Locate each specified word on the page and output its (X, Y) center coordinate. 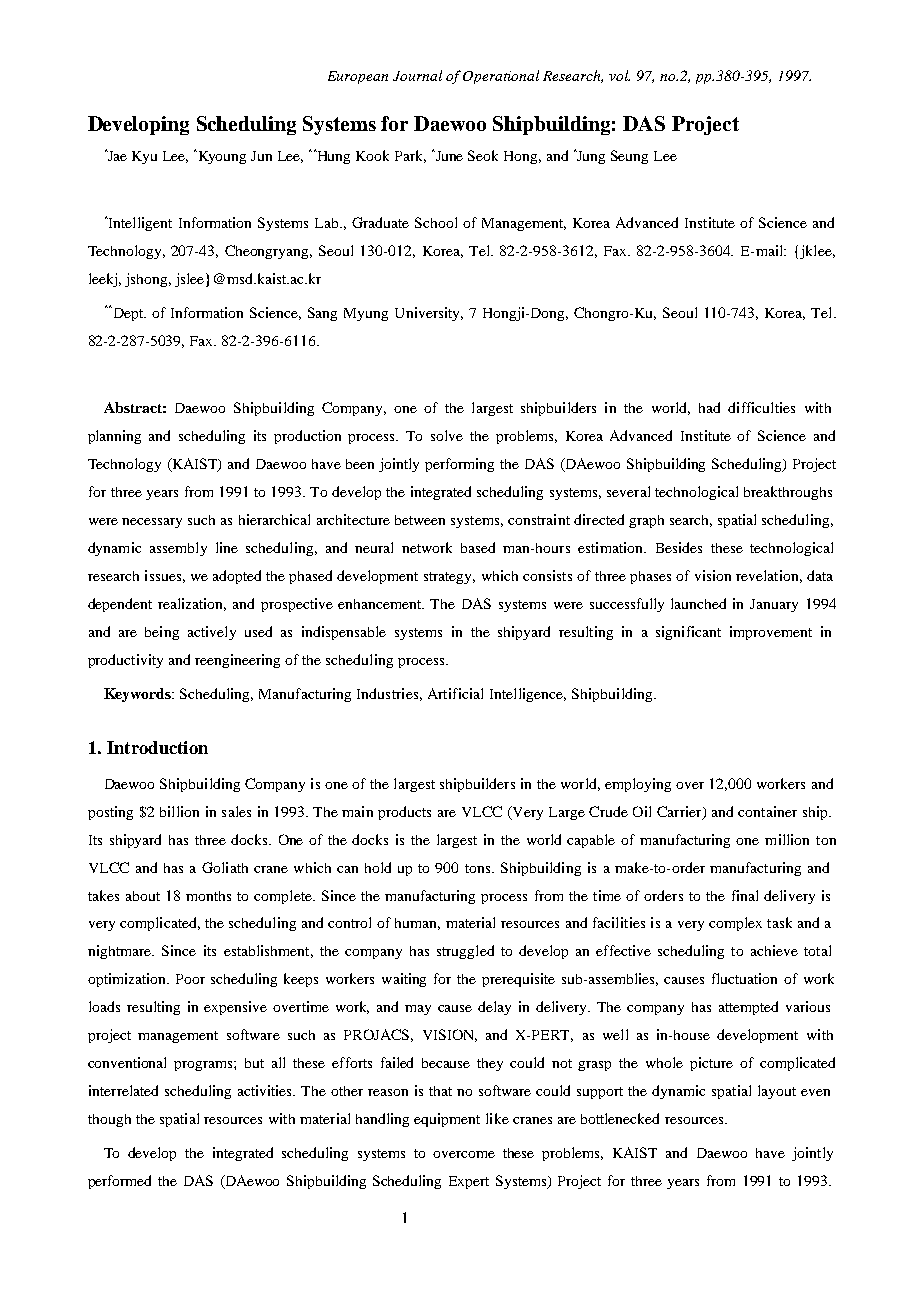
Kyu (144, 157)
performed (119, 1182)
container (767, 811)
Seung (629, 157)
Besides (679, 547)
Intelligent (139, 223)
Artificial (455, 693)
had (709, 407)
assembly (178, 549)
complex (735, 924)
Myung (366, 314)
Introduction (157, 747)
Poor (190, 979)
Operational (501, 77)
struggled (465, 952)
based (478, 547)
